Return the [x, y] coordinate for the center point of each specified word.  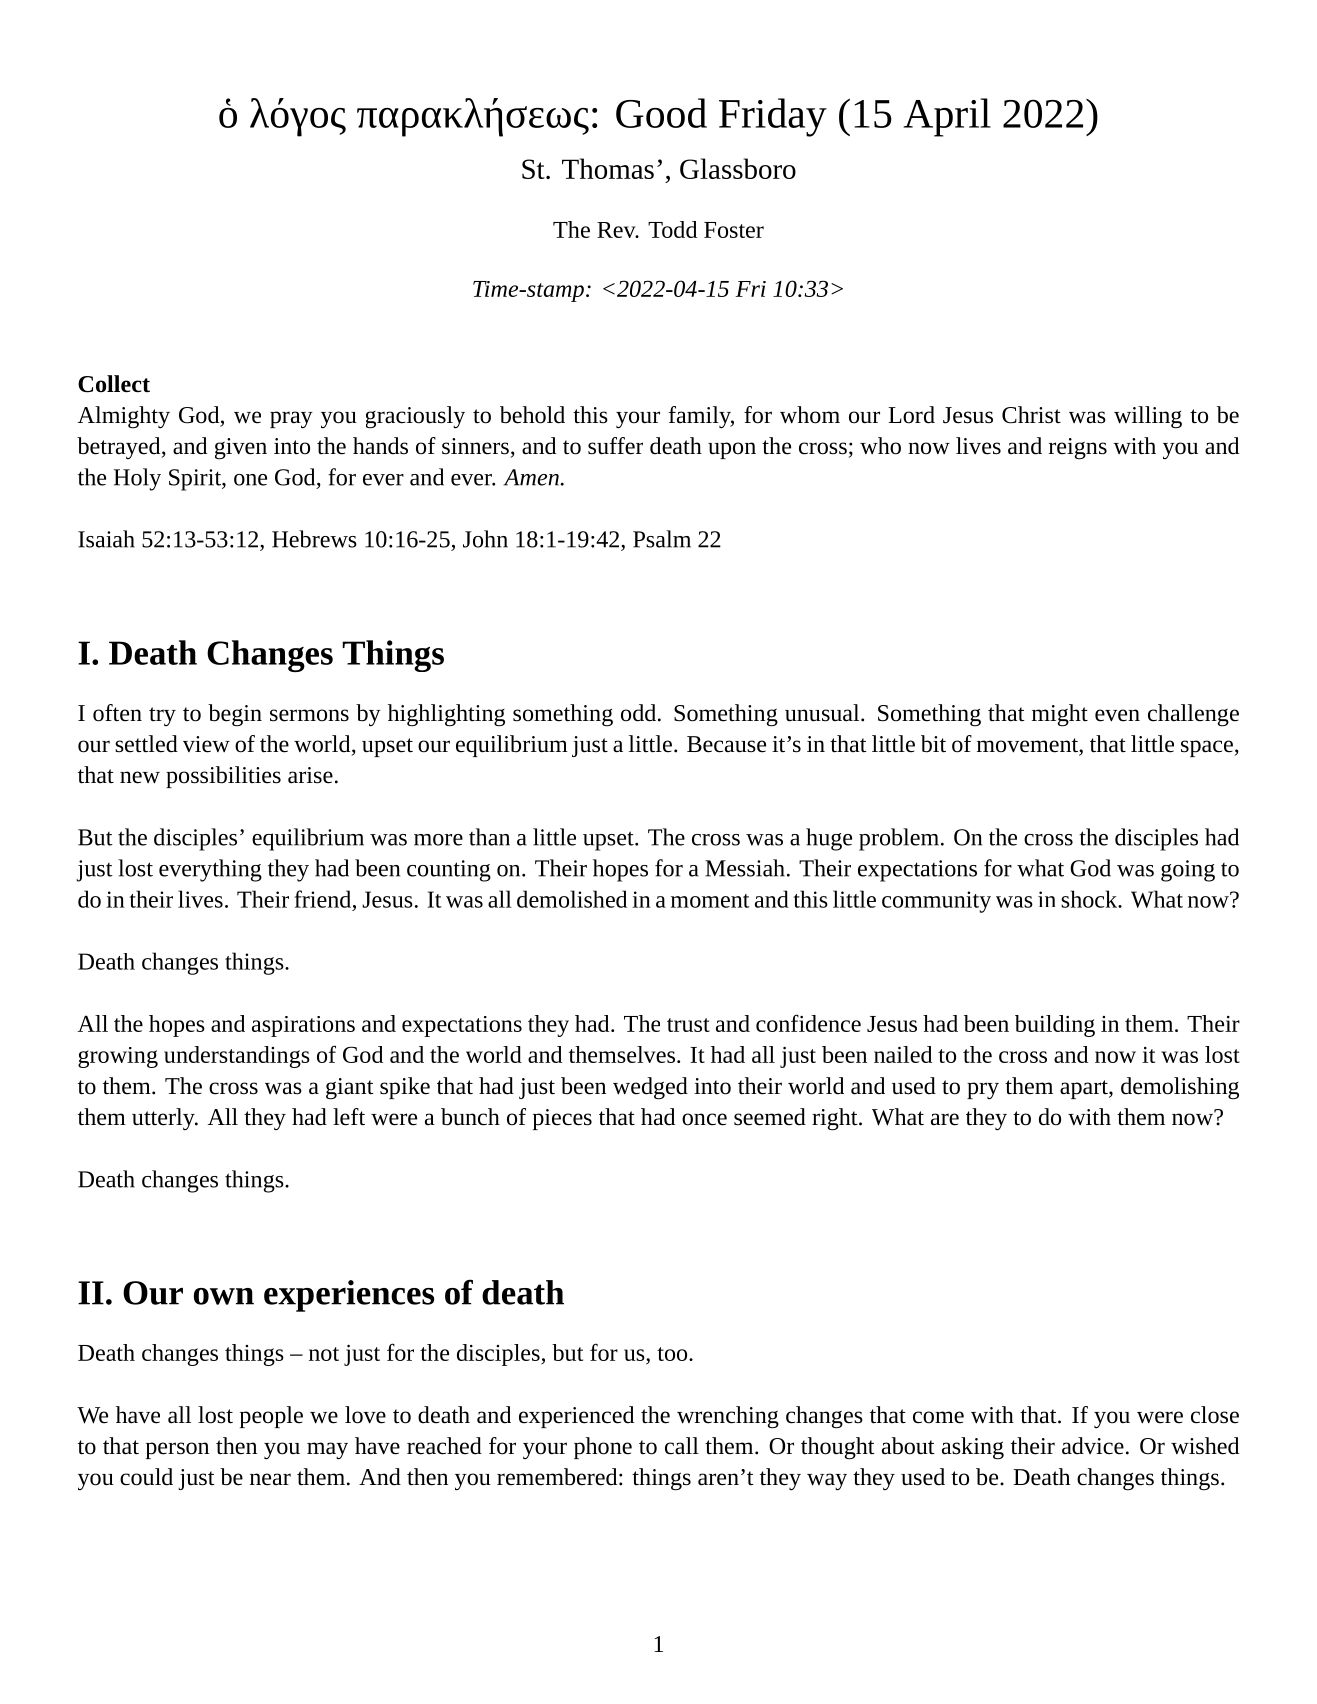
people [271, 1417]
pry [983, 1090]
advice [1093, 1446]
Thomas [608, 168]
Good [661, 113]
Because [726, 744]
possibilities [223, 777]
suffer [615, 446]
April [947, 117]
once [704, 1119]
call [682, 1446]
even [1117, 715]
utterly [164, 1119]
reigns [1078, 449]
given [241, 449]
